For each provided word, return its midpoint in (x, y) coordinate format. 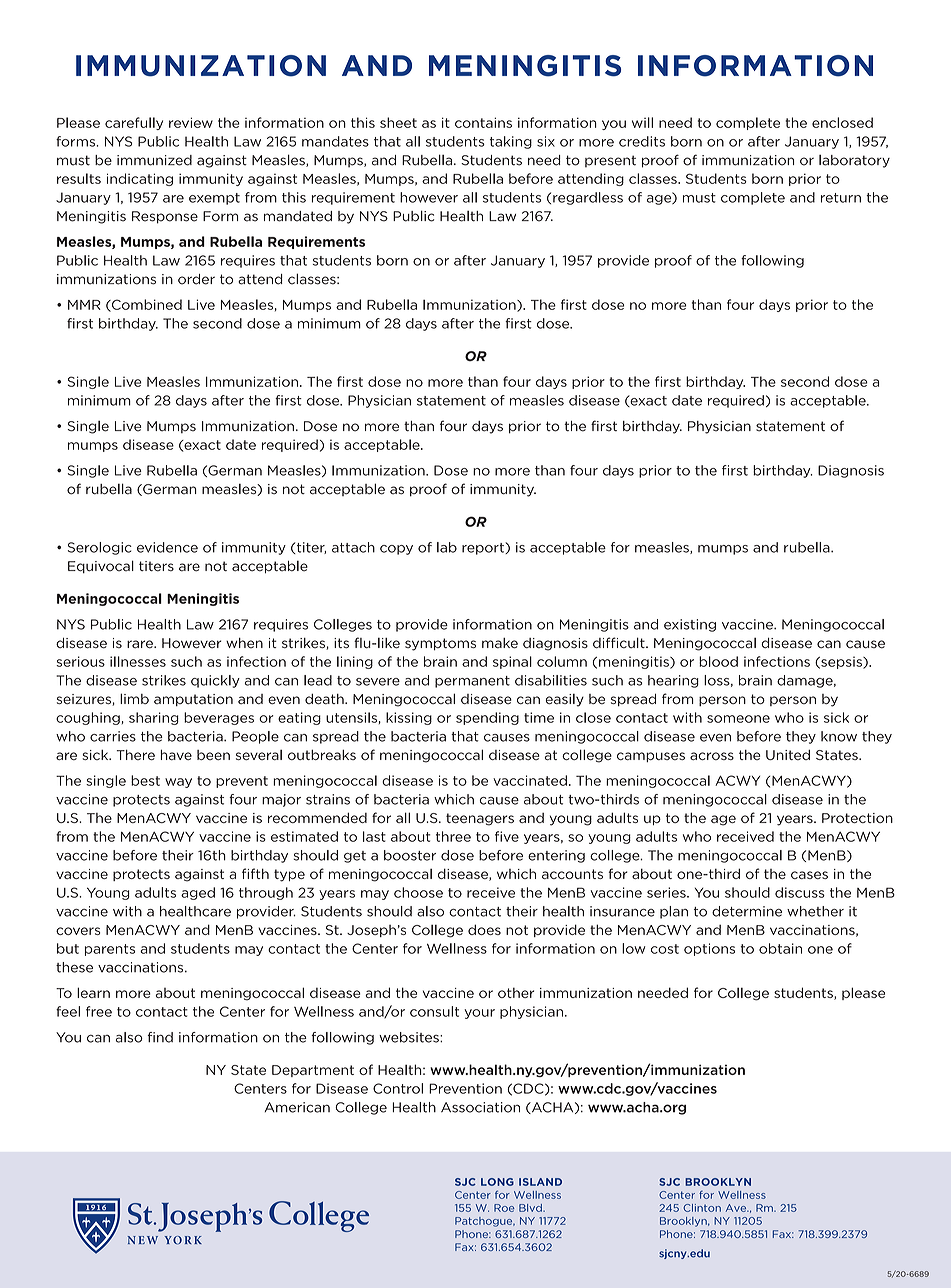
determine (747, 911)
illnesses (138, 661)
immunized (154, 160)
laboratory (854, 161)
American (297, 1107)
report (484, 548)
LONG (497, 1182)
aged (198, 893)
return (841, 198)
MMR (84, 305)
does (484, 929)
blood (718, 661)
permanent (472, 682)
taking (511, 142)
